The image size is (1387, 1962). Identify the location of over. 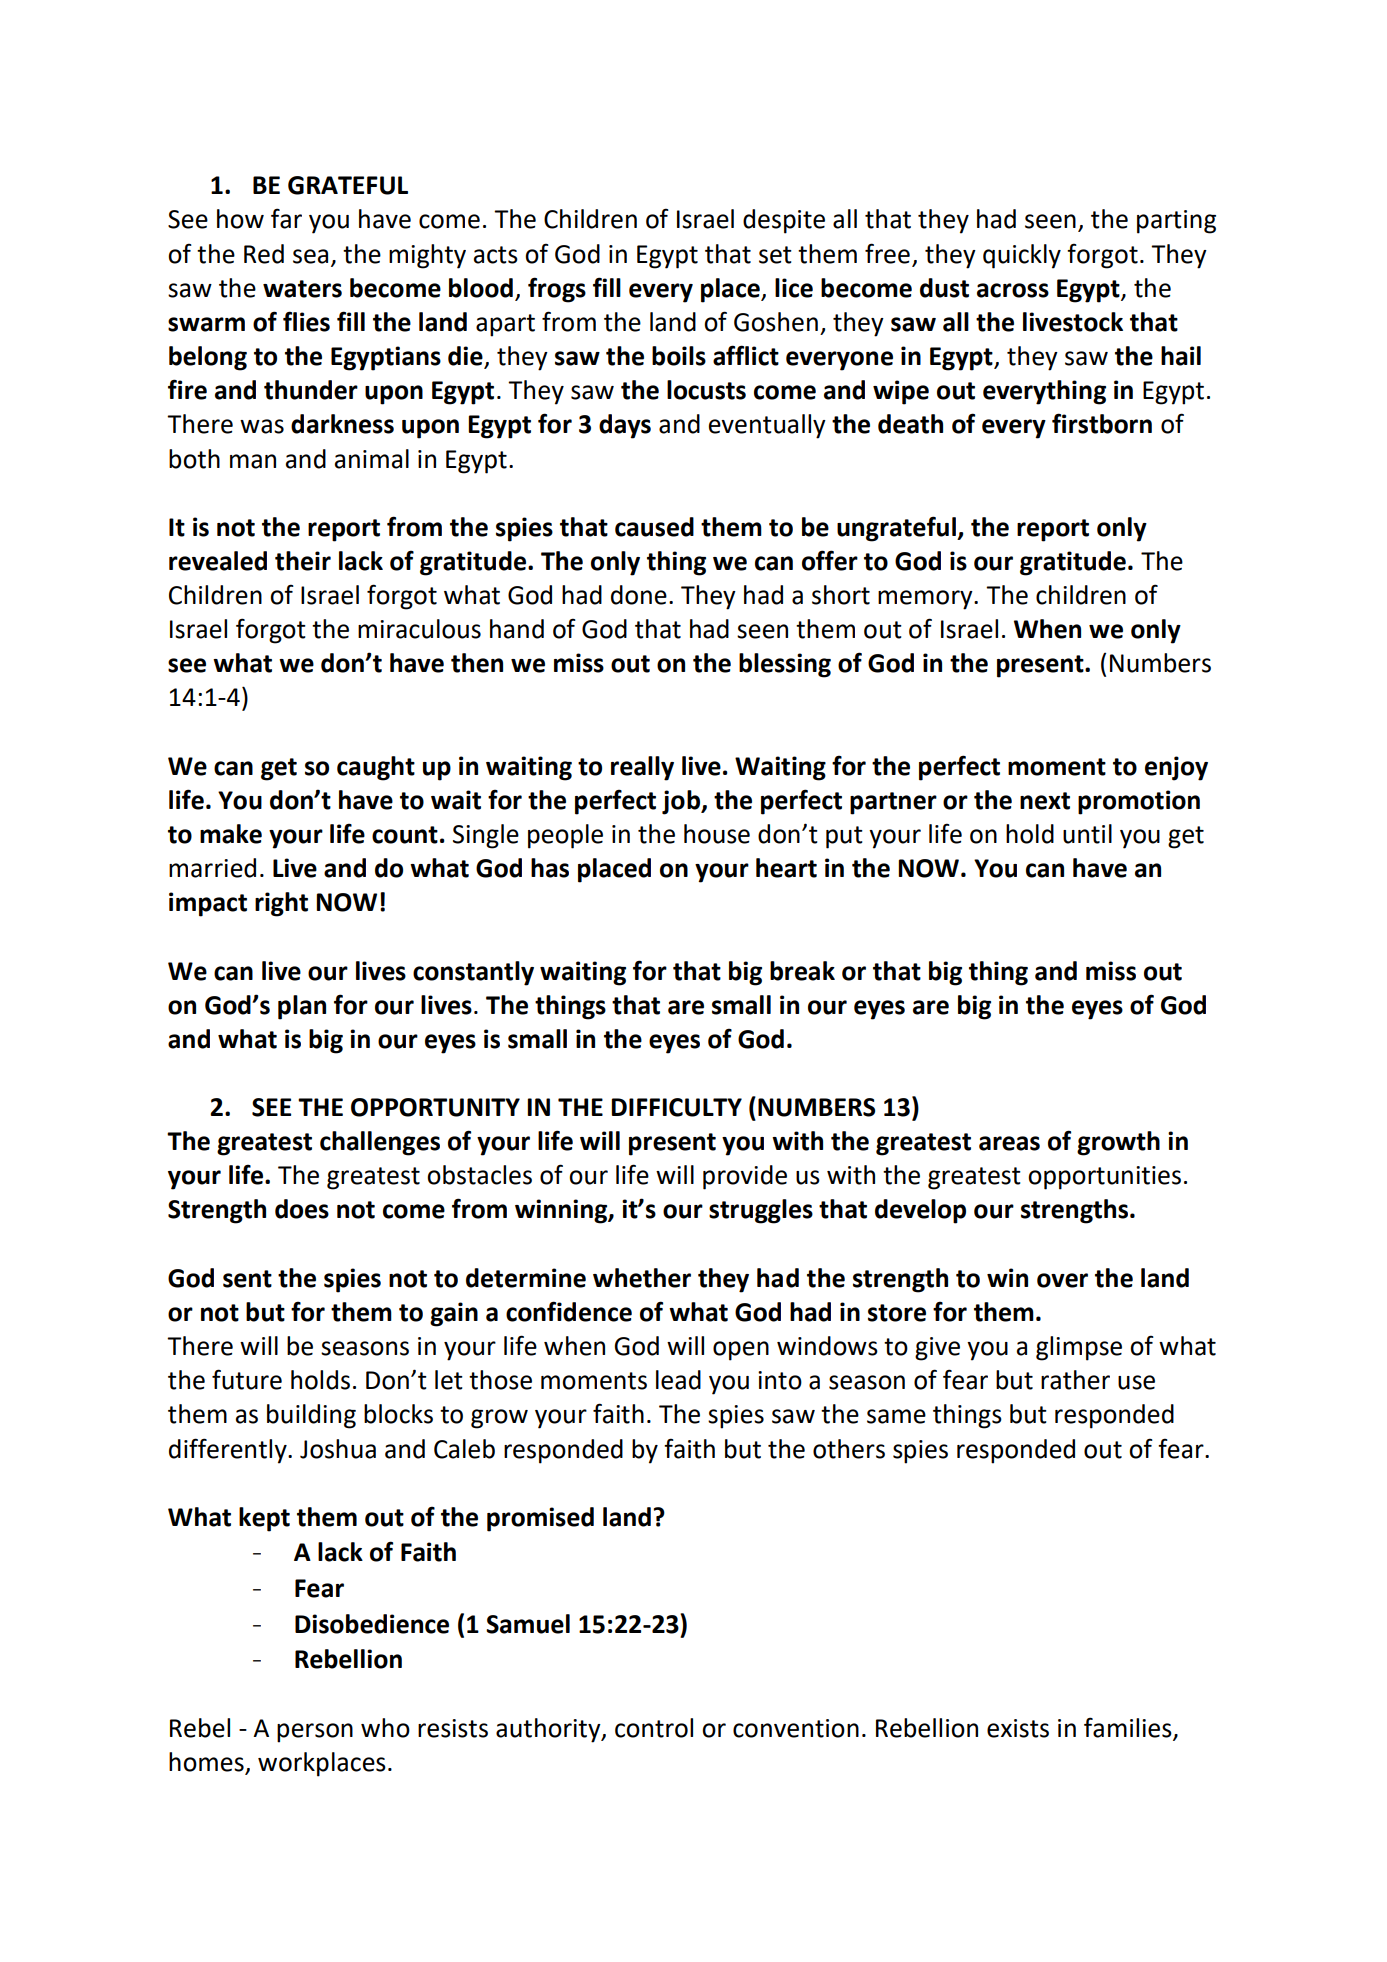
(1062, 1280).
